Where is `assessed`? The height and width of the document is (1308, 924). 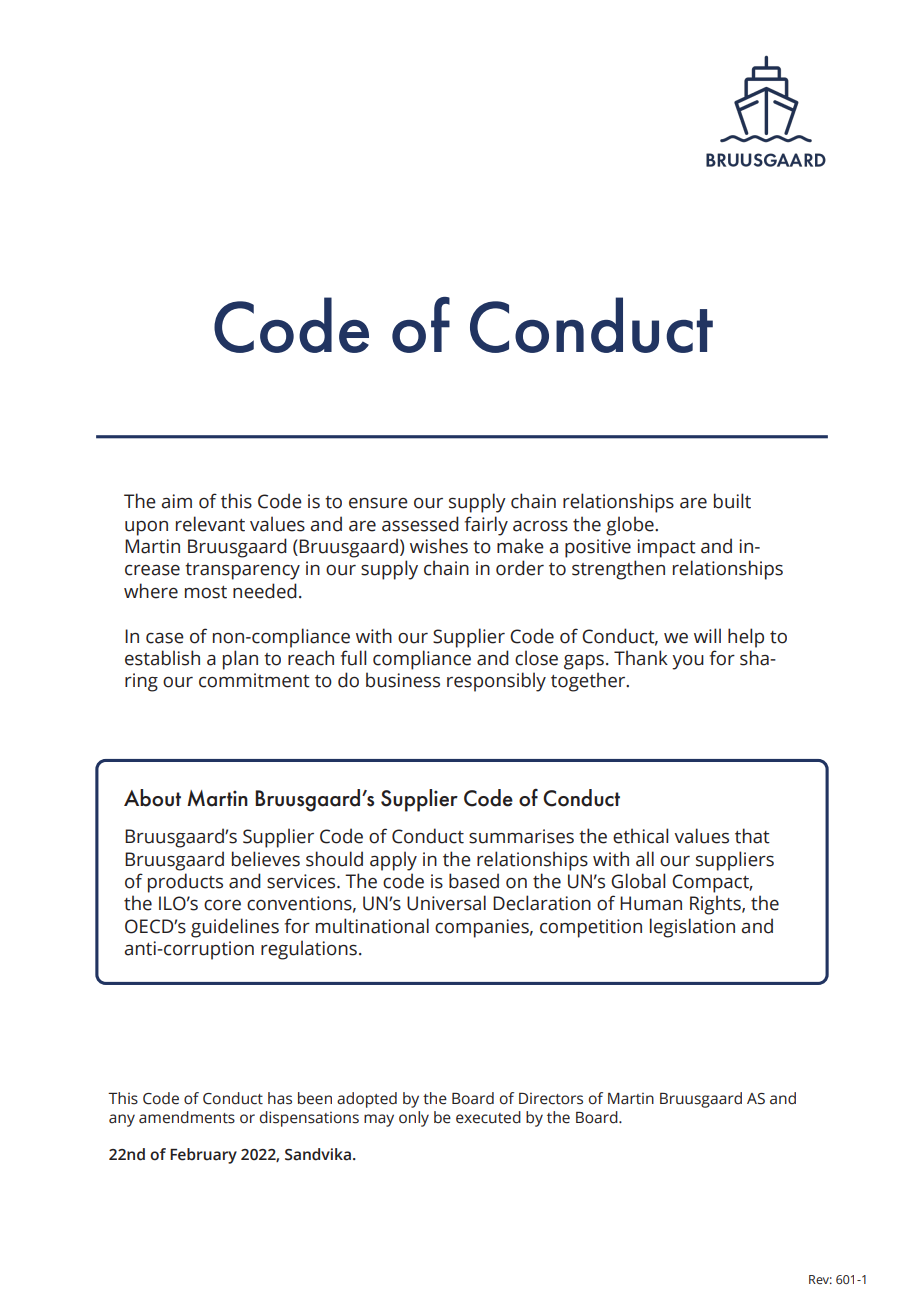
assessed is located at coordinates (420, 524).
